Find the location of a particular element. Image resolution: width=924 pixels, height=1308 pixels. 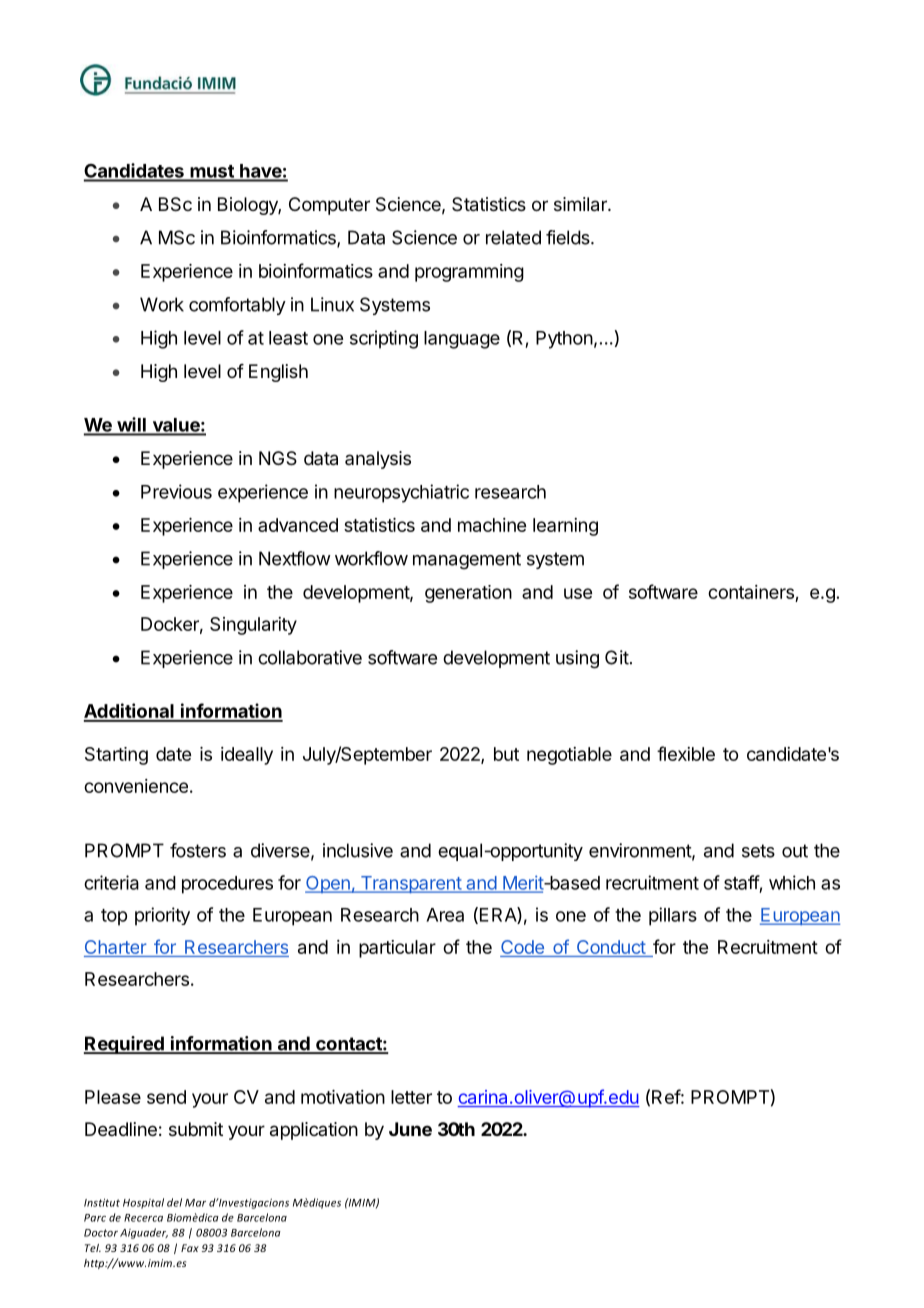

programming is located at coordinates (469, 273).
